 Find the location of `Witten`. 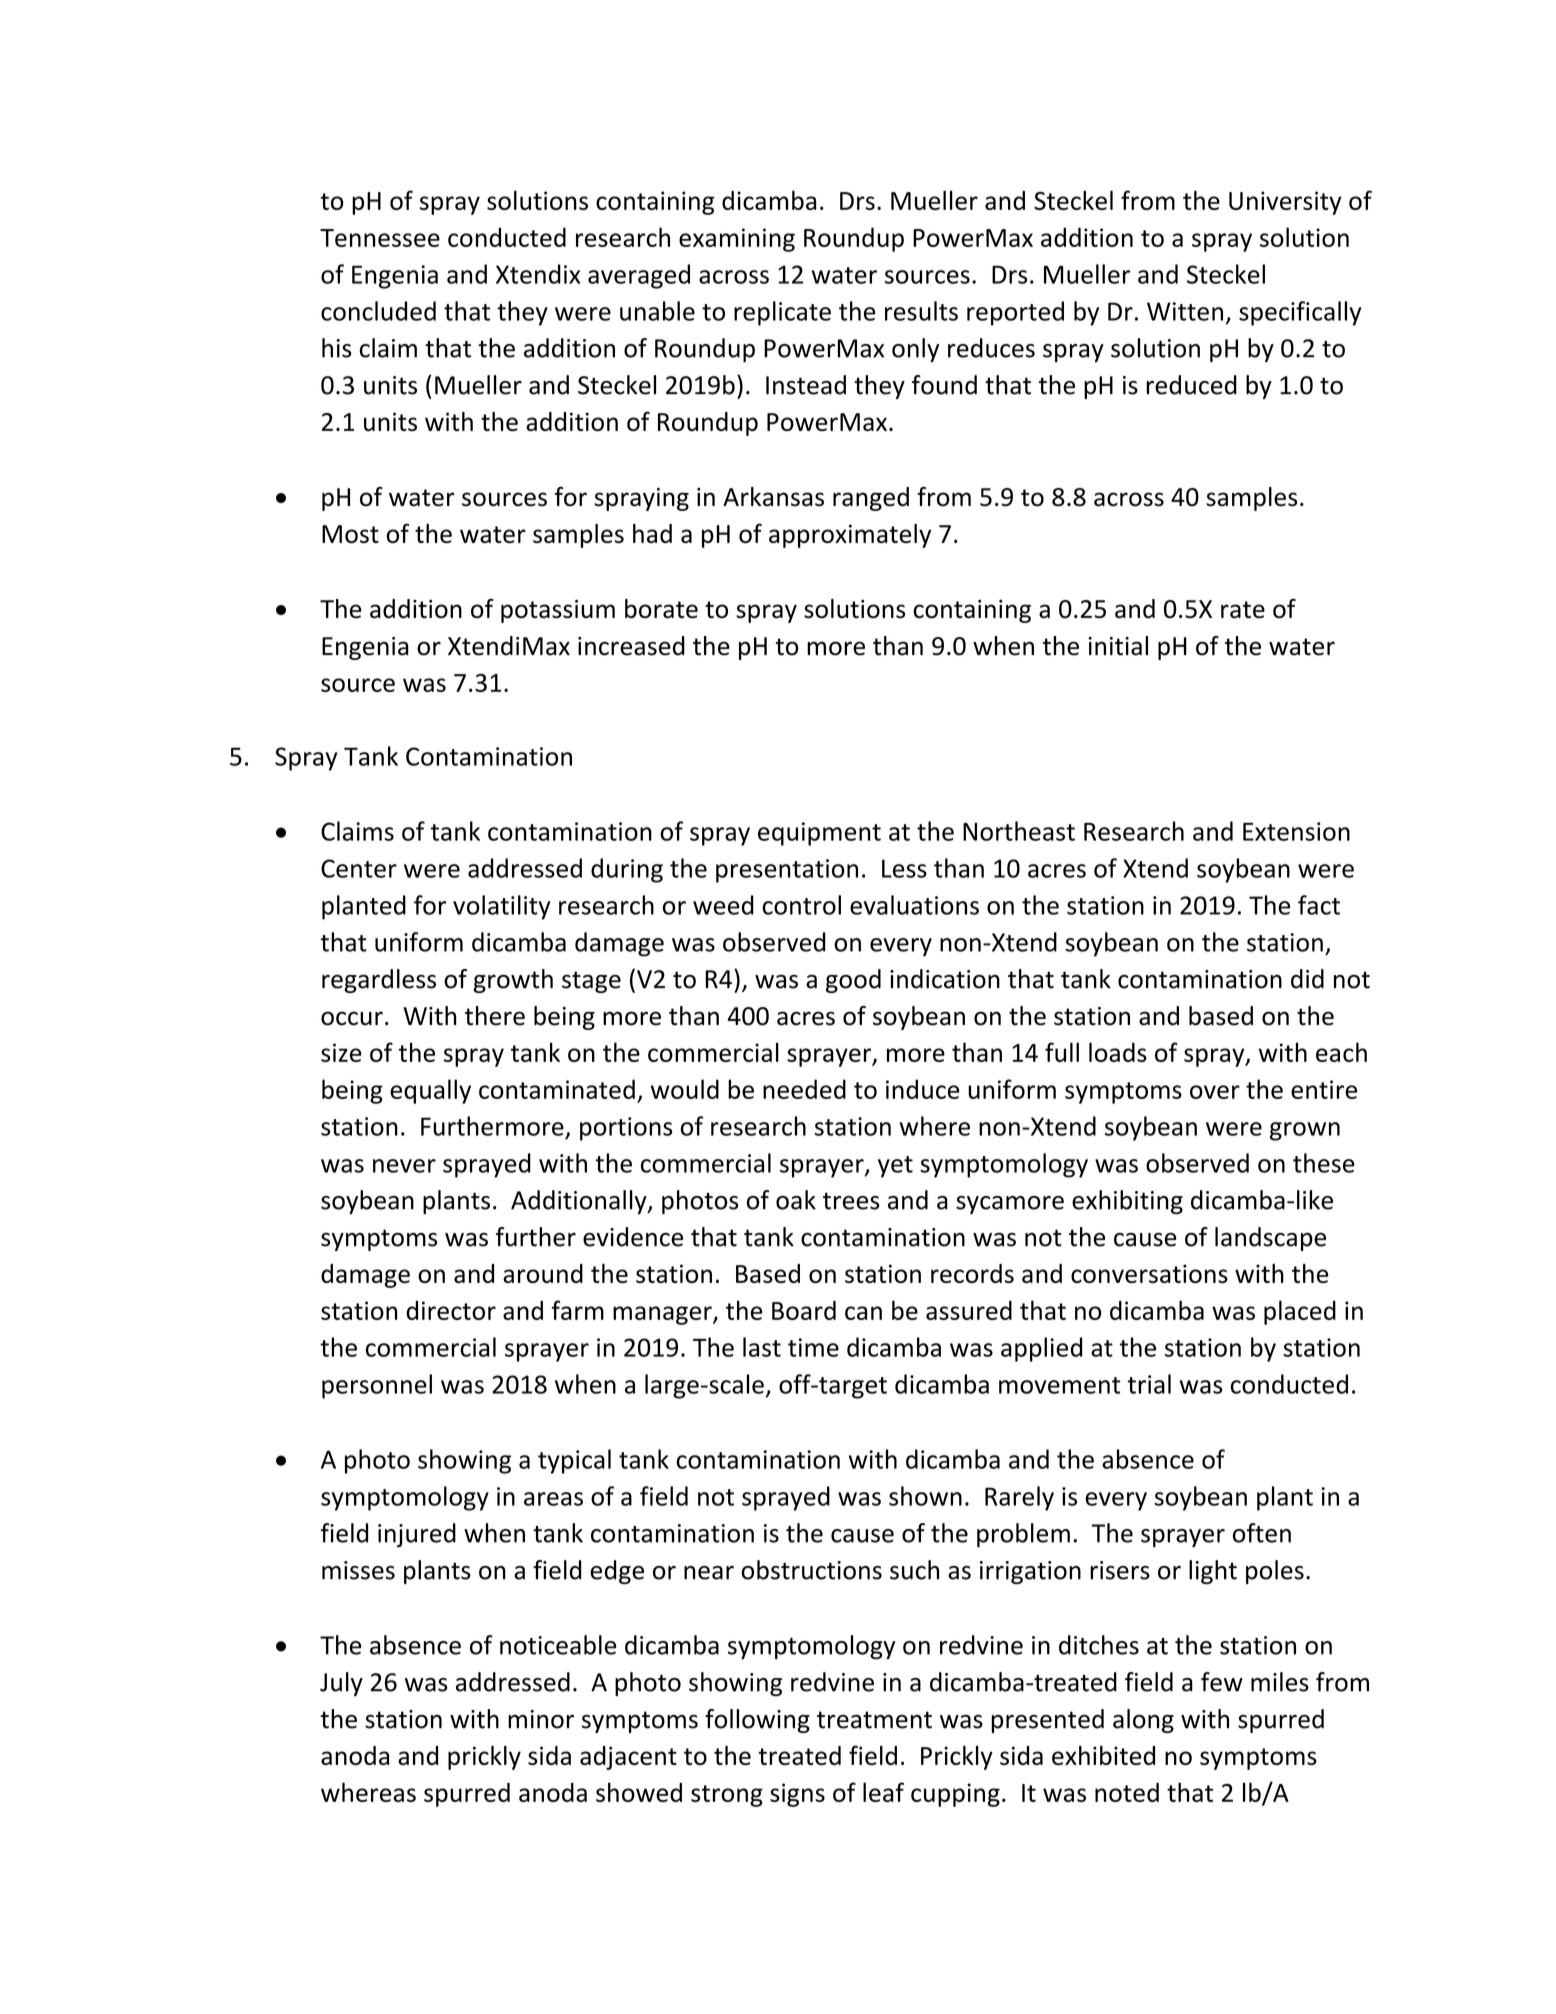

Witten is located at coordinates (1185, 311).
